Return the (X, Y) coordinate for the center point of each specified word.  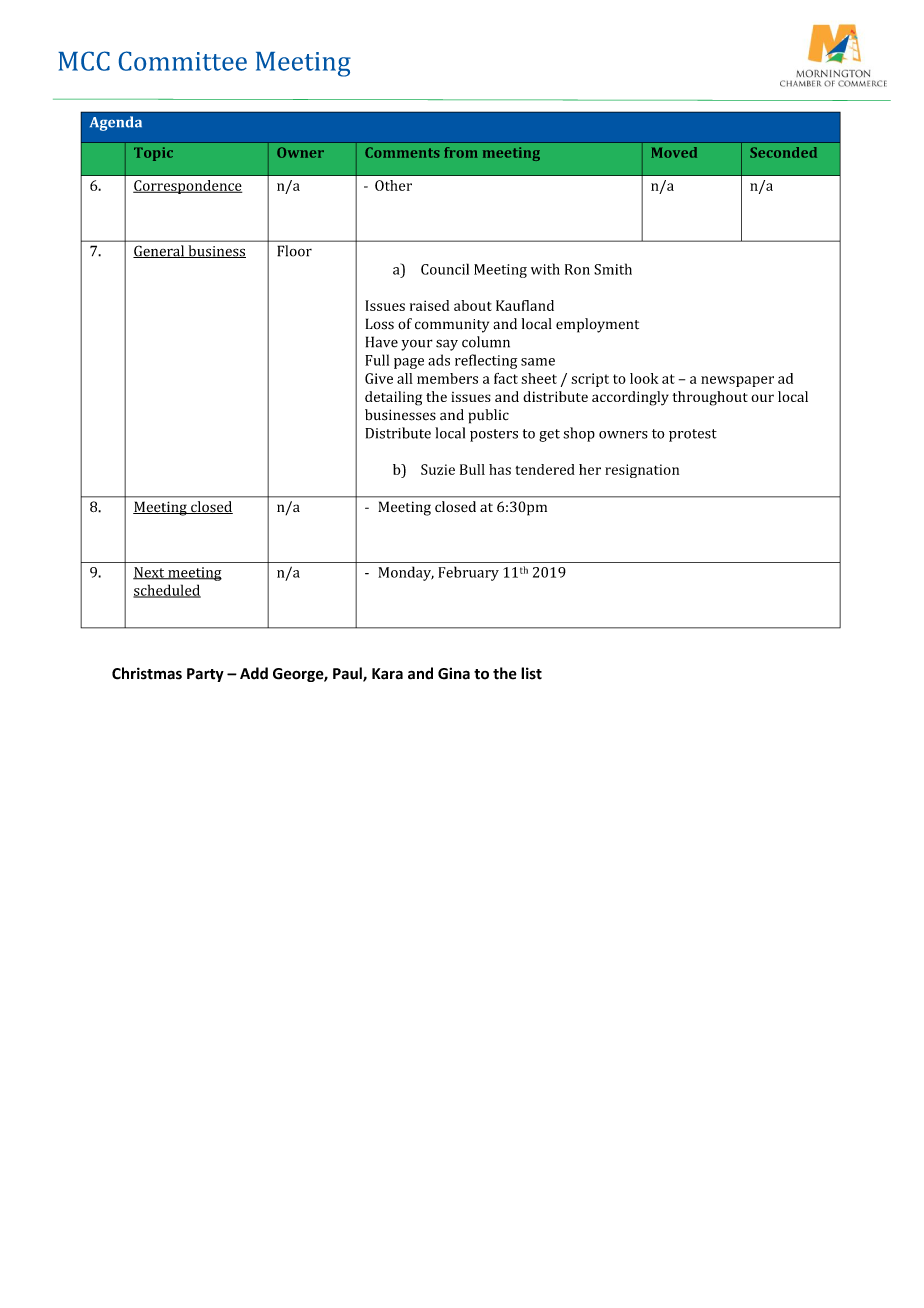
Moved (674, 152)
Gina (454, 673)
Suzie (438, 469)
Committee (183, 61)
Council (445, 269)
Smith (613, 269)
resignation (642, 471)
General (160, 251)
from (461, 152)
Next (150, 573)
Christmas (147, 673)
